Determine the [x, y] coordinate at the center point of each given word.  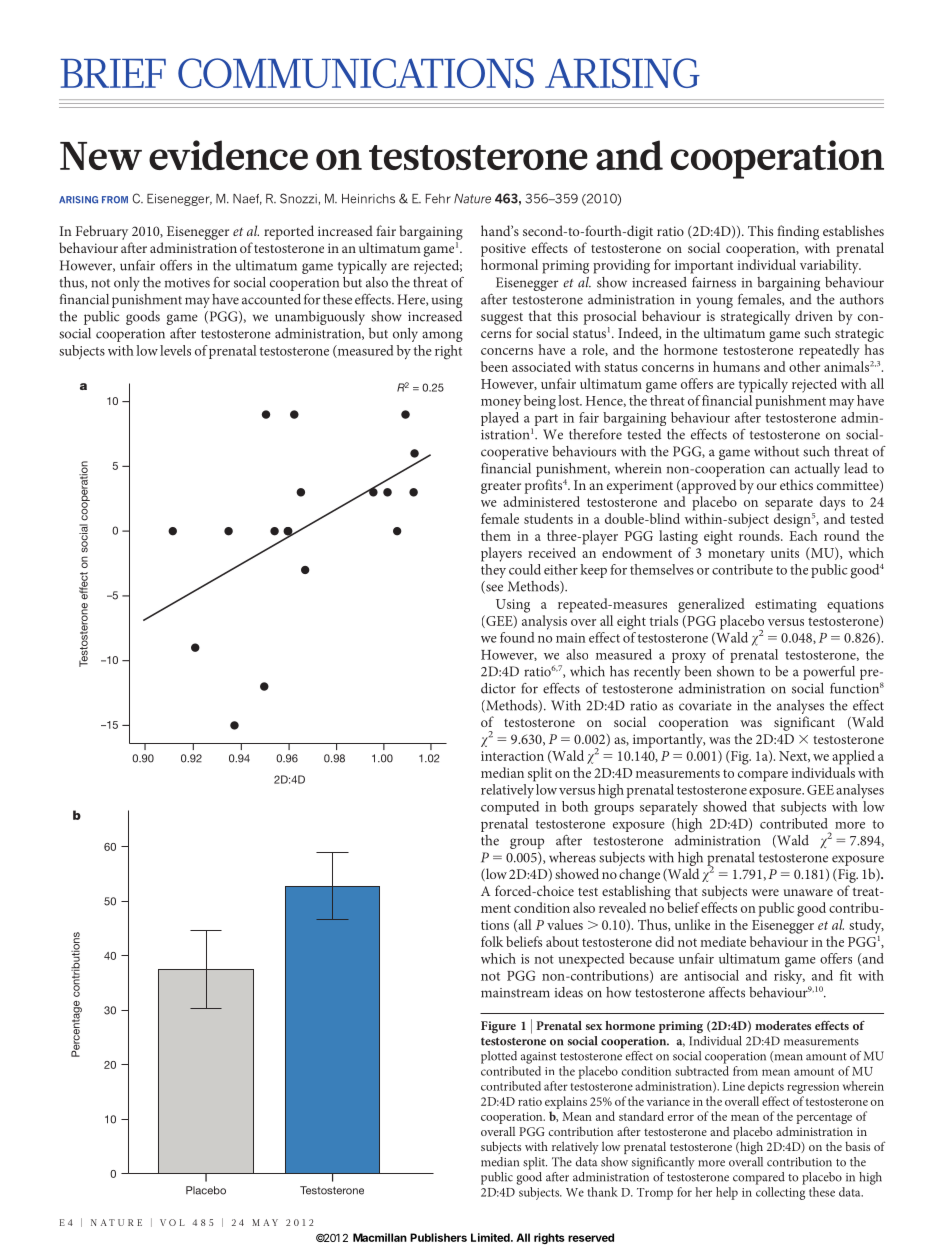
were [765, 892]
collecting [780, 1193]
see [493, 589]
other [804, 366]
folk [492, 941]
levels [175, 350]
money [501, 404]
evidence [228, 155]
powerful [829, 673]
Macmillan [380, 1237]
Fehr [438, 199]
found [517, 637]
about [562, 941]
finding [798, 232]
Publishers [438, 1237]
